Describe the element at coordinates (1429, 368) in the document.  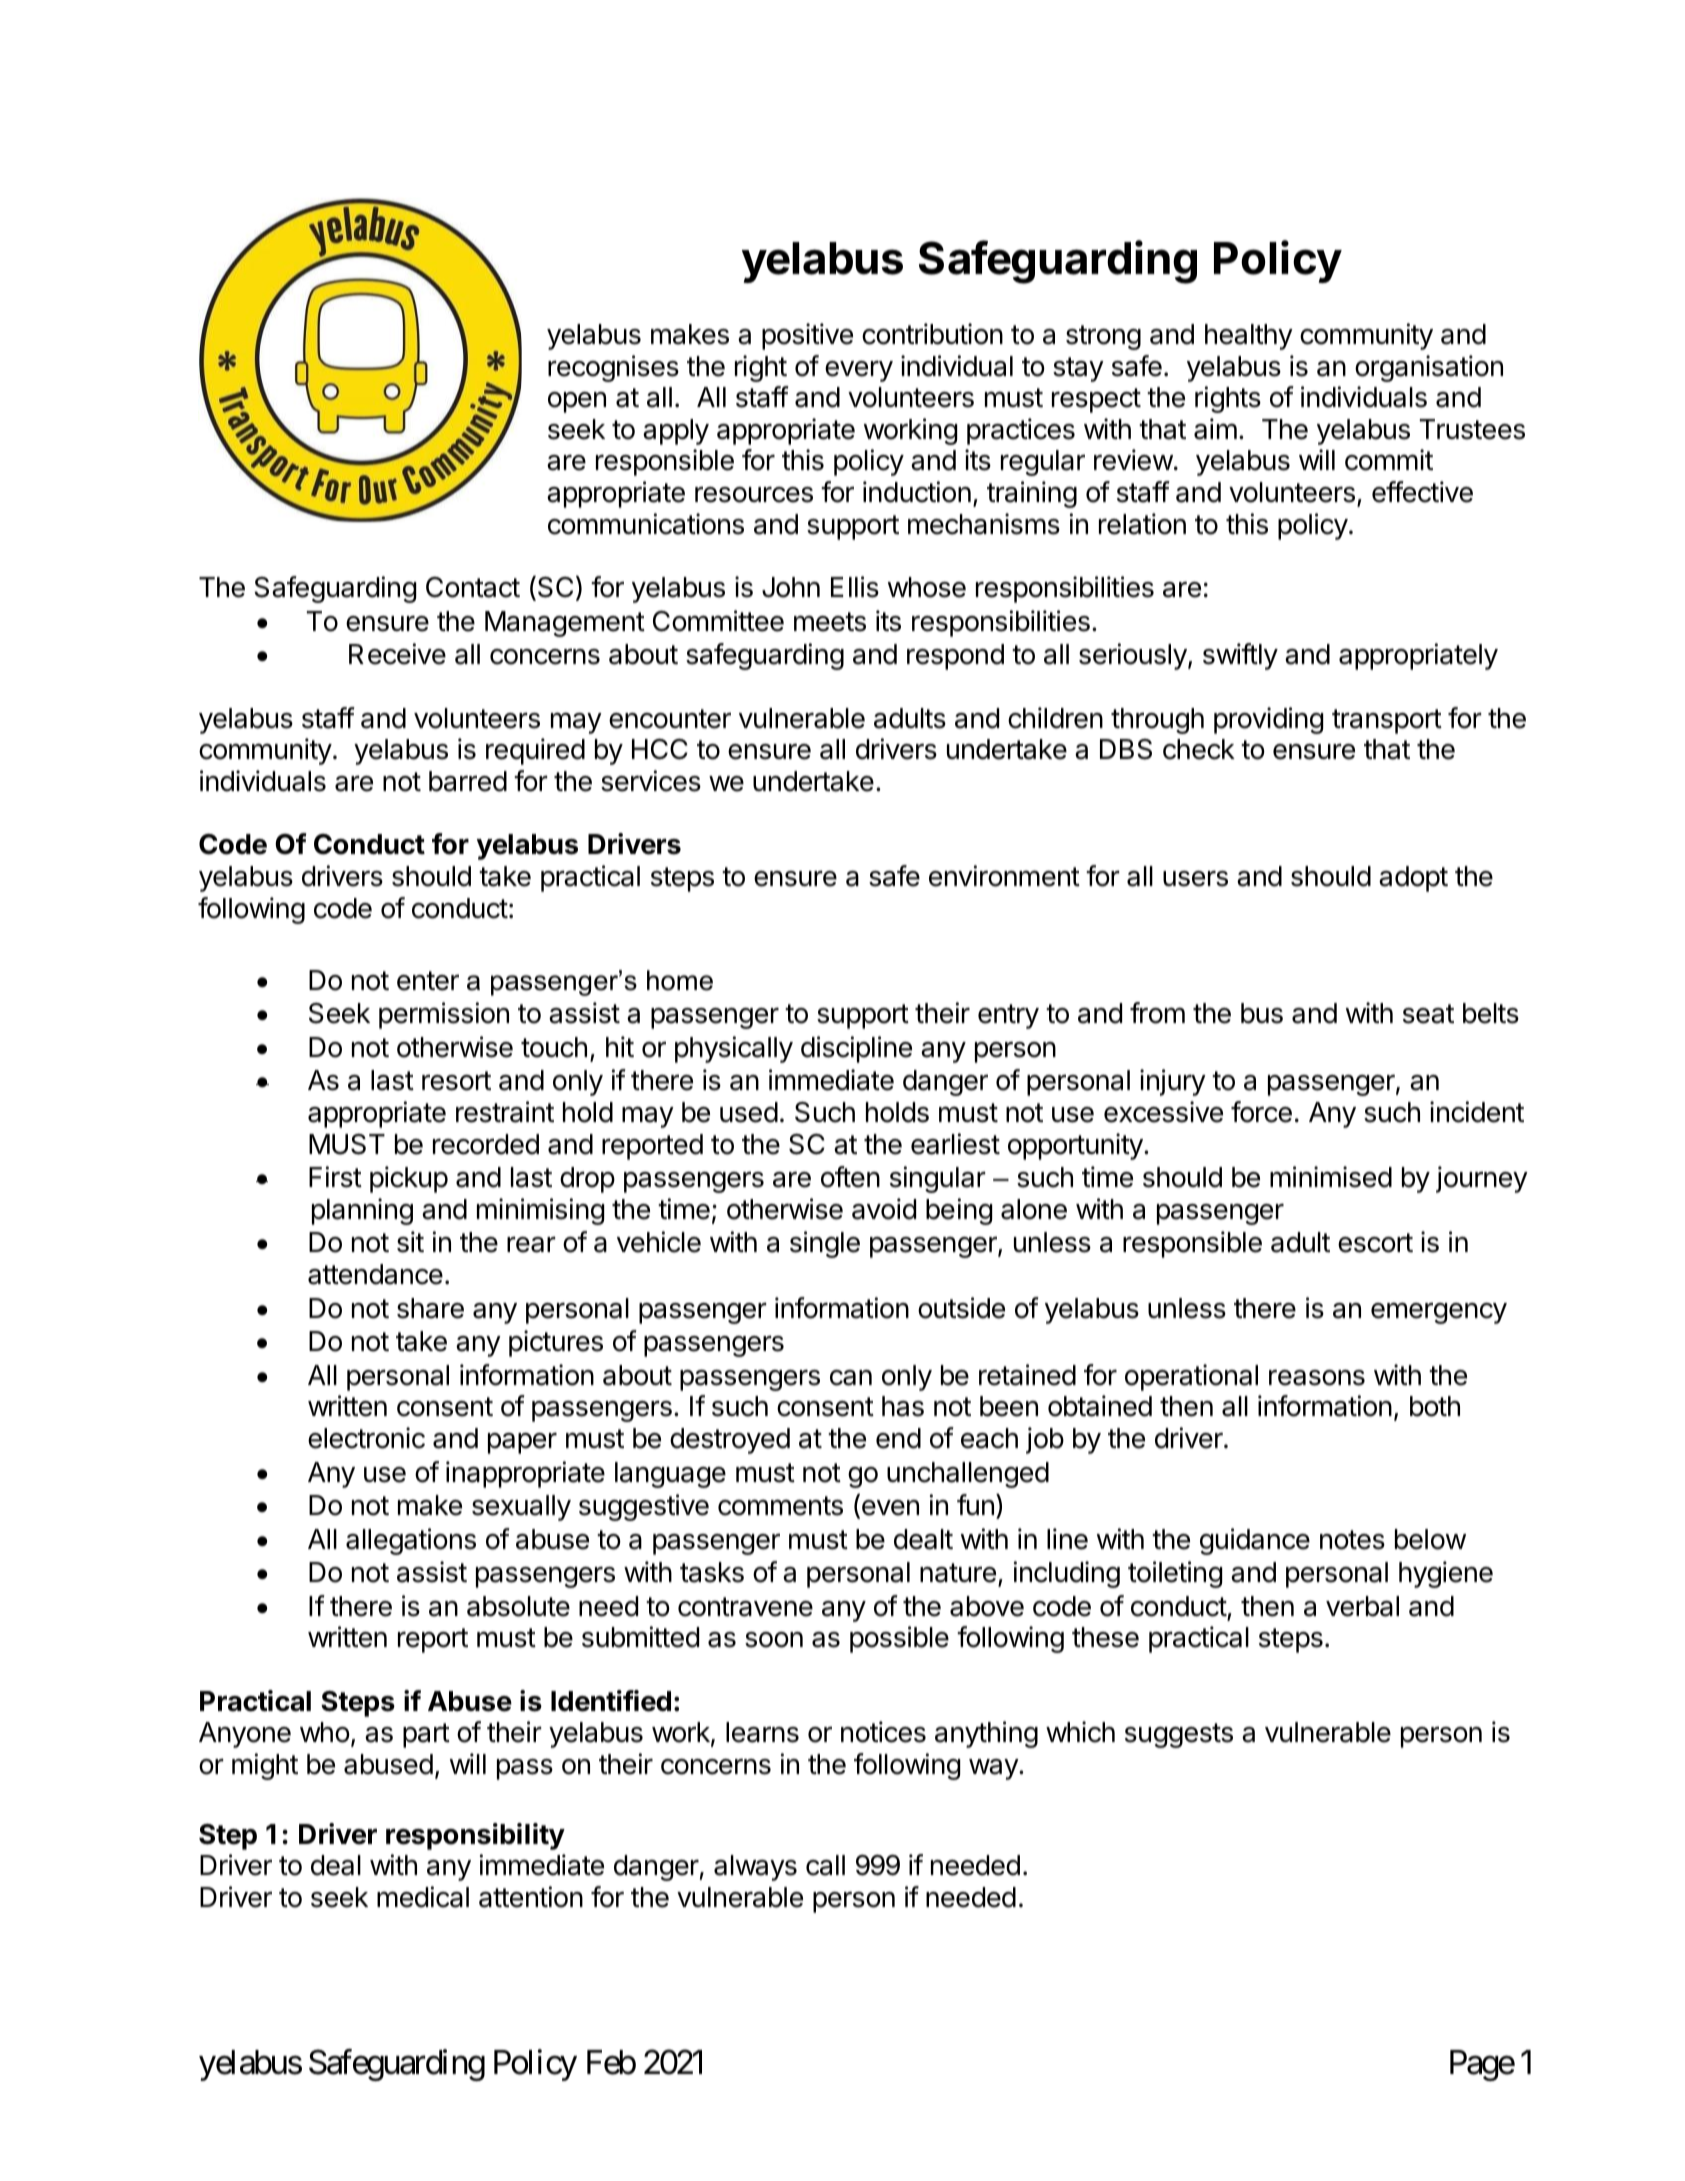
I see `organisation` at that location.
